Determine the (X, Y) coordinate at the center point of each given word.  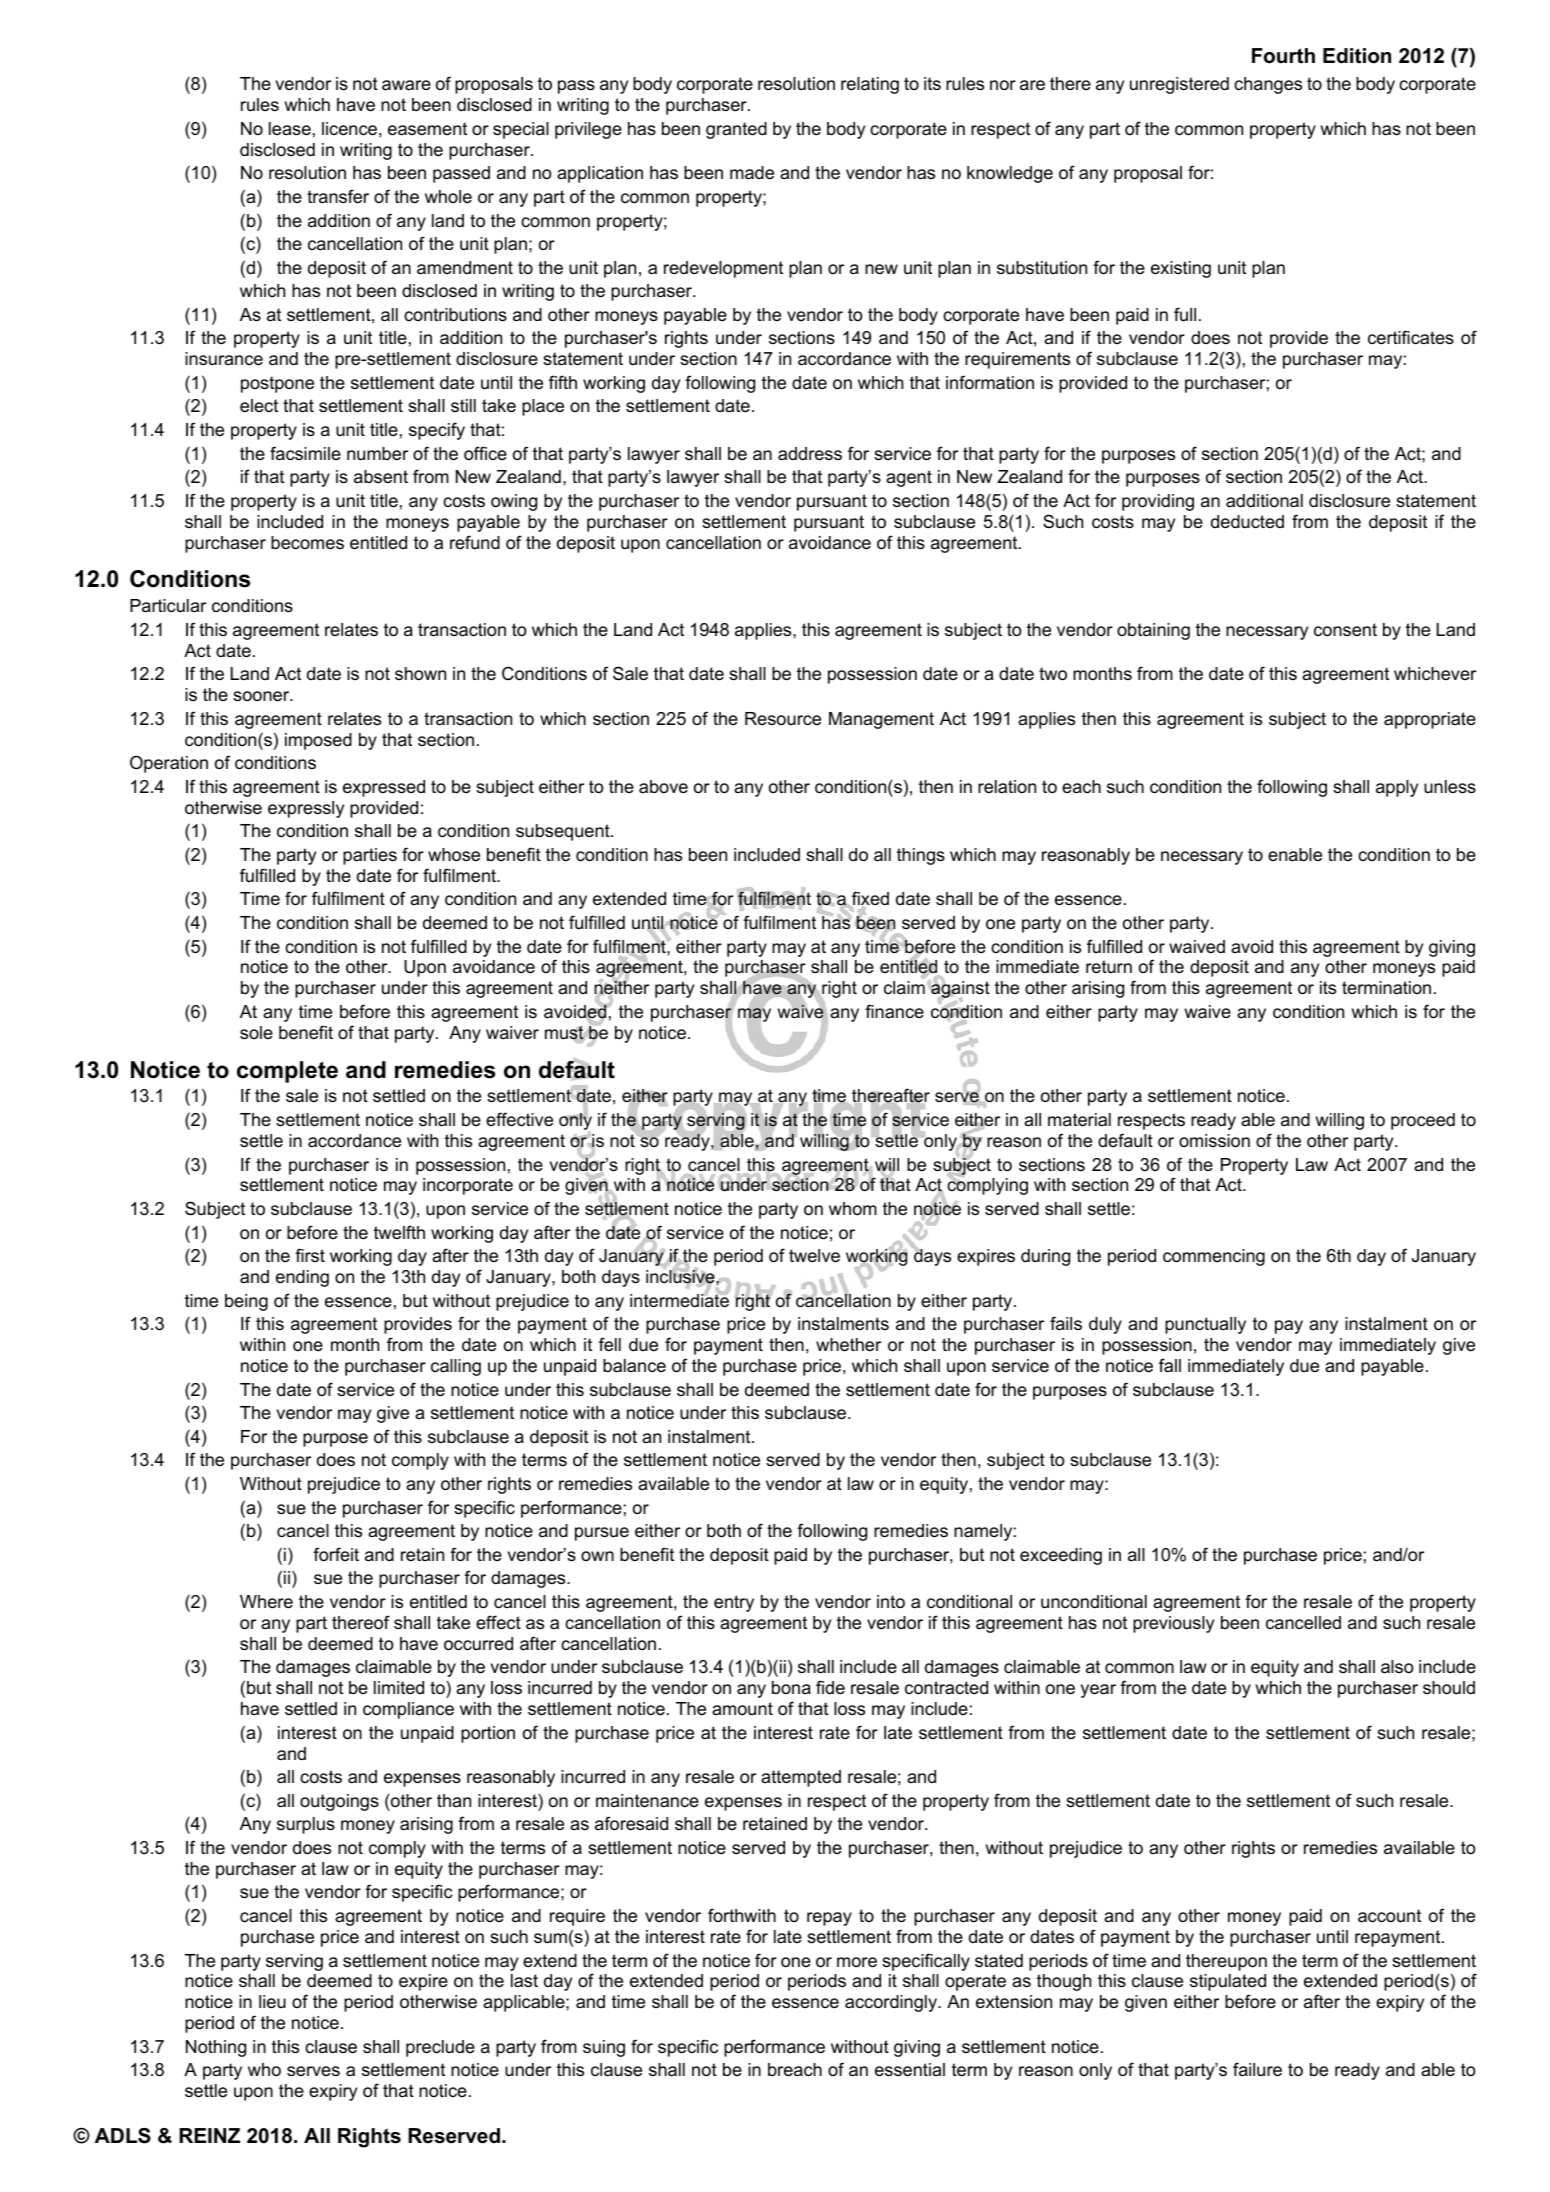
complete (287, 1072)
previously (1173, 1624)
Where (266, 1601)
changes (1268, 85)
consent (1345, 629)
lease (290, 128)
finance (894, 1011)
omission (1214, 1141)
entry (734, 1603)
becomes (307, 542)
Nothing (216, 2048)
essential (910, 2070)
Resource (783, 718)
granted (736, 130)
